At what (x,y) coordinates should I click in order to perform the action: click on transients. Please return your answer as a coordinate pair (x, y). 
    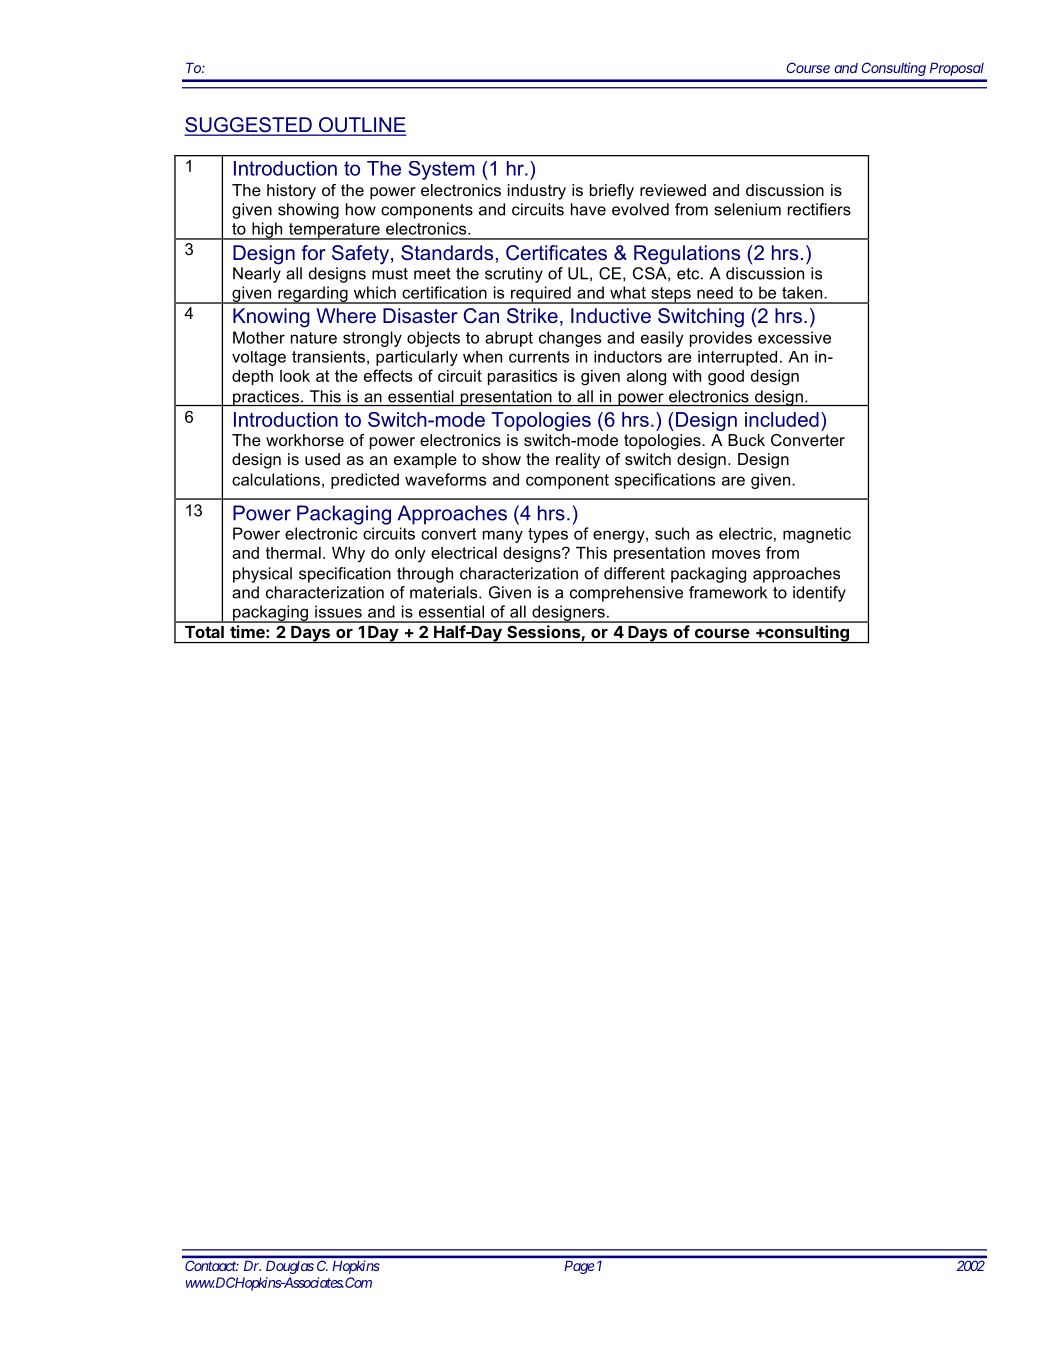
    Looking at the image, I should click on (328, 357).
